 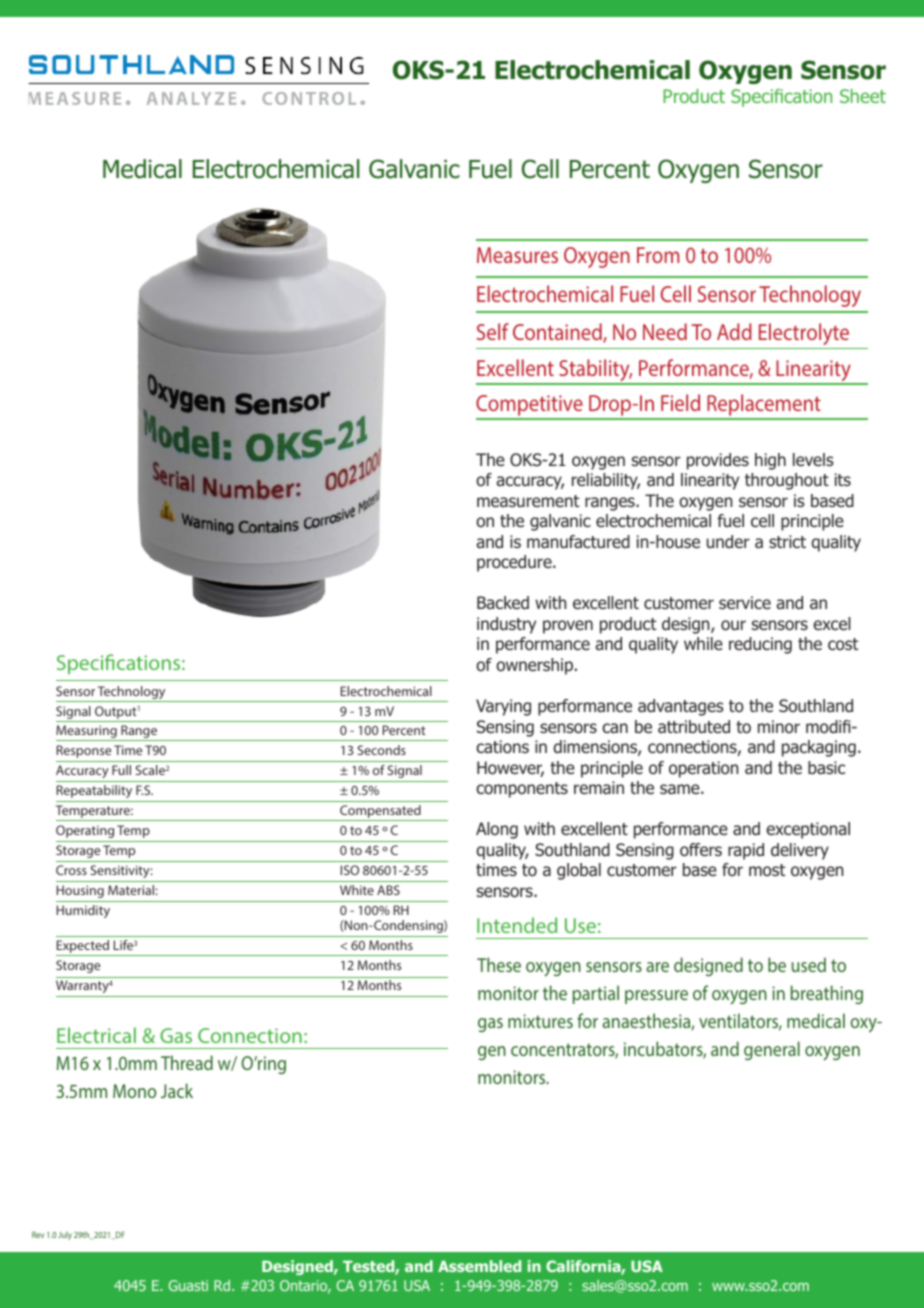 I want to click on Measures, so click(x=517, y=255).
